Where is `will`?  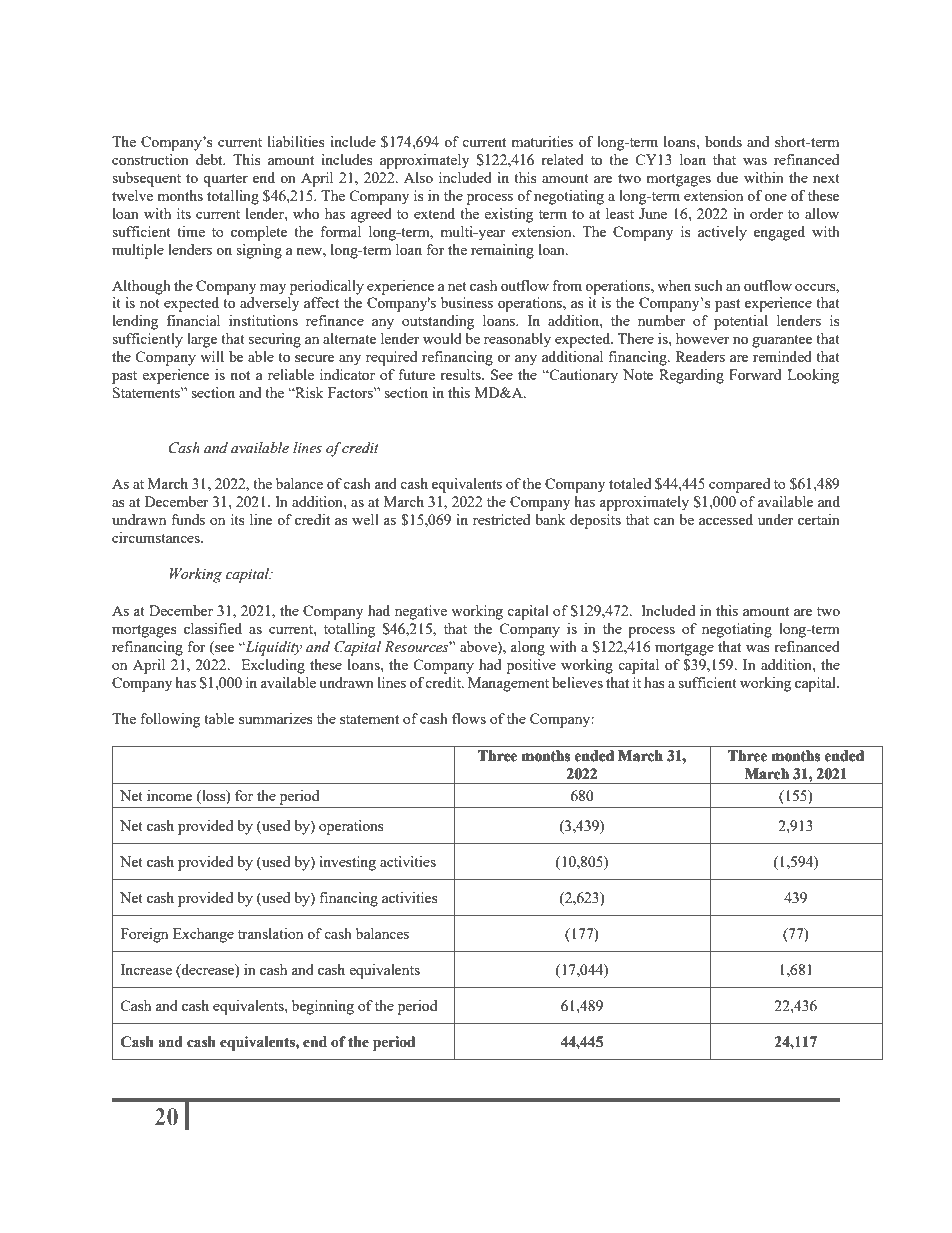 will is located at coordinates (212, 356).
